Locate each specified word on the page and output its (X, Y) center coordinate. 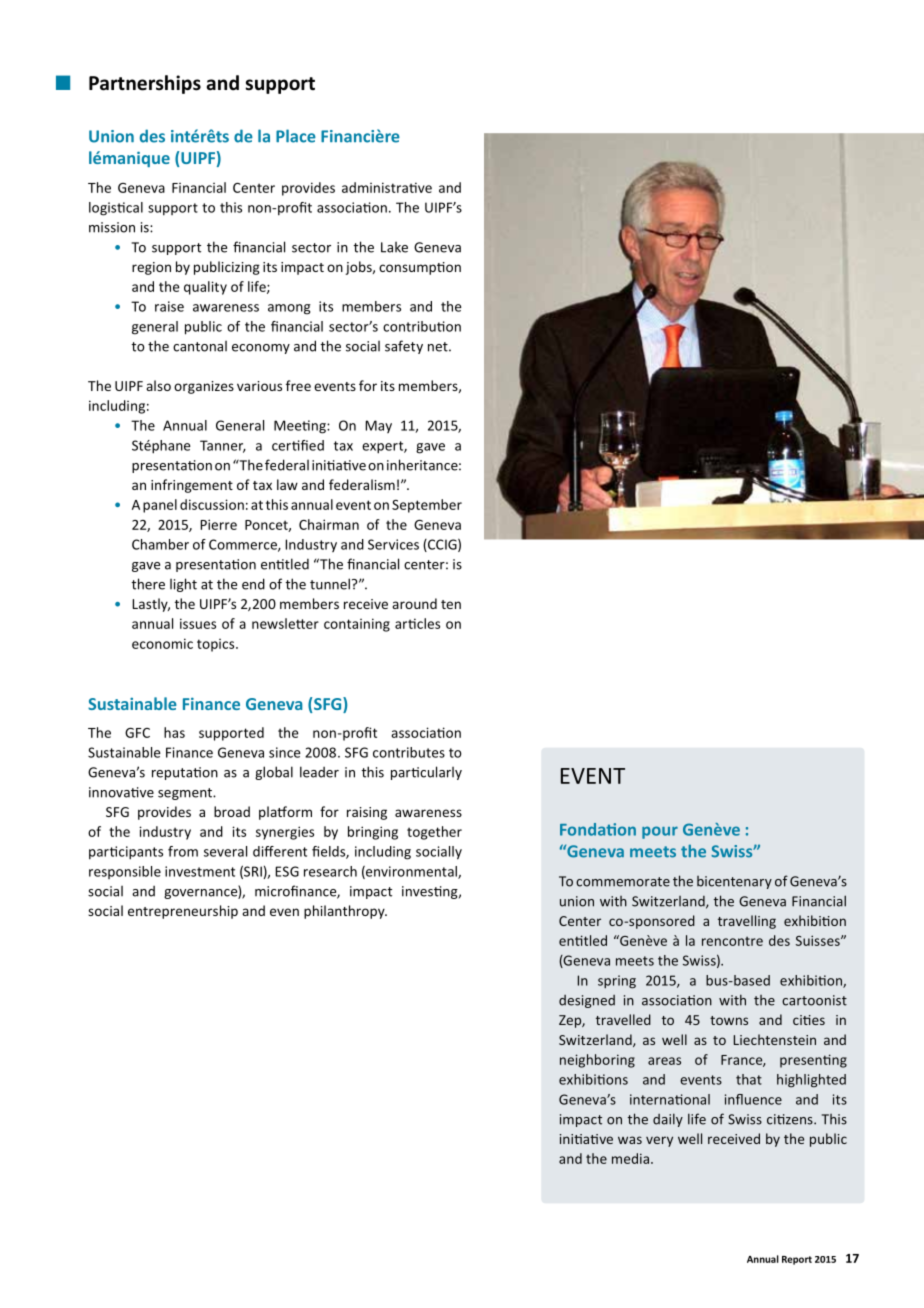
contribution (422, 326)
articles (417, 623)
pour (660, 832)
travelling (747, 922)
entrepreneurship (183, 912)
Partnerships (145, 84)
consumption (420, 268)
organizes (204, 387)
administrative (387, 187)
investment (200, 871)
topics (217, 645)
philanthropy (345, 912)
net (439, 347)
